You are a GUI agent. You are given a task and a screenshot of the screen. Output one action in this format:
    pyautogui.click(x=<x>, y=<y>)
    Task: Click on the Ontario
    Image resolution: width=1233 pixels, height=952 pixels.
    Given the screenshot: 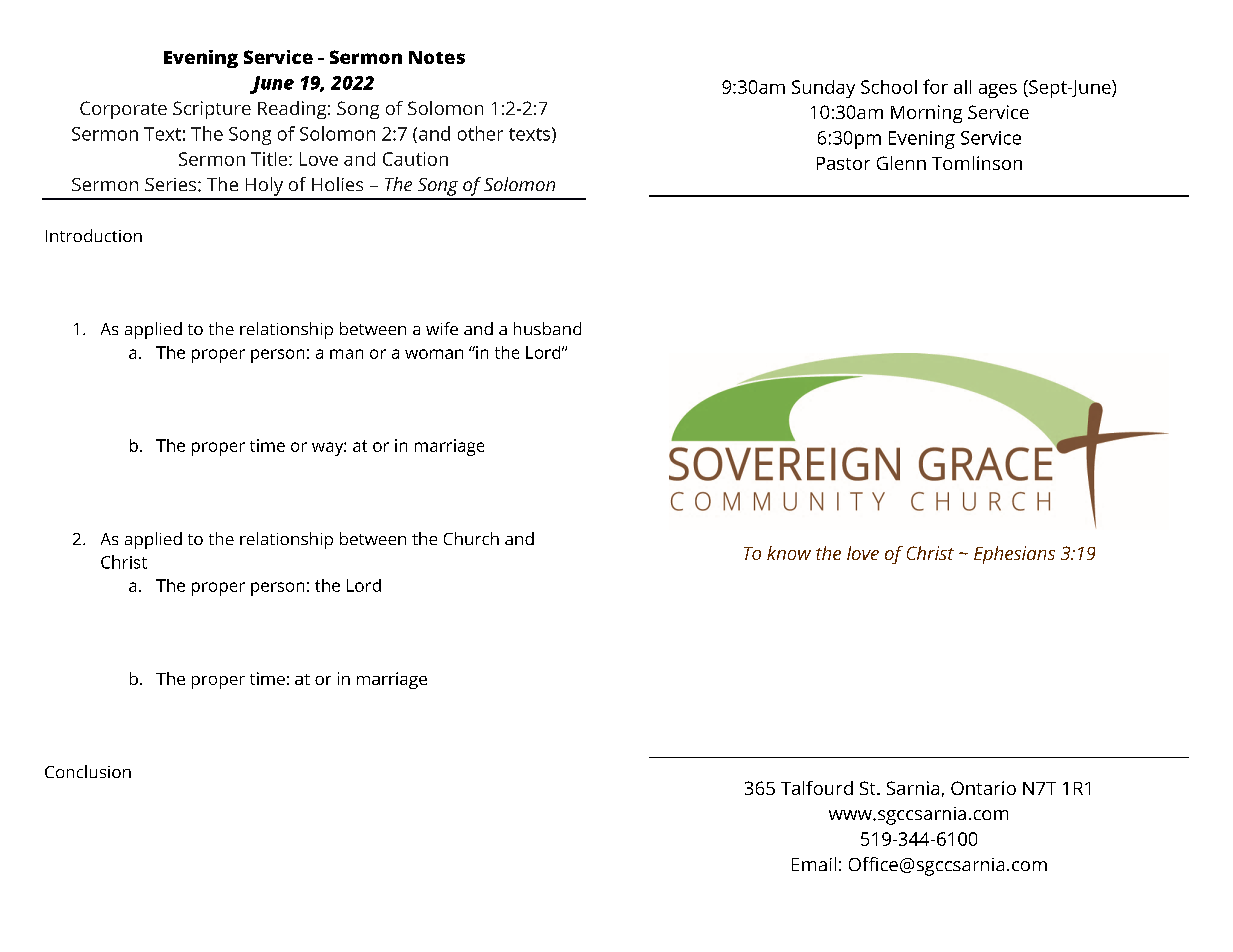 What is the action you would take?
    pyautogui.click(x=983, y=788)
